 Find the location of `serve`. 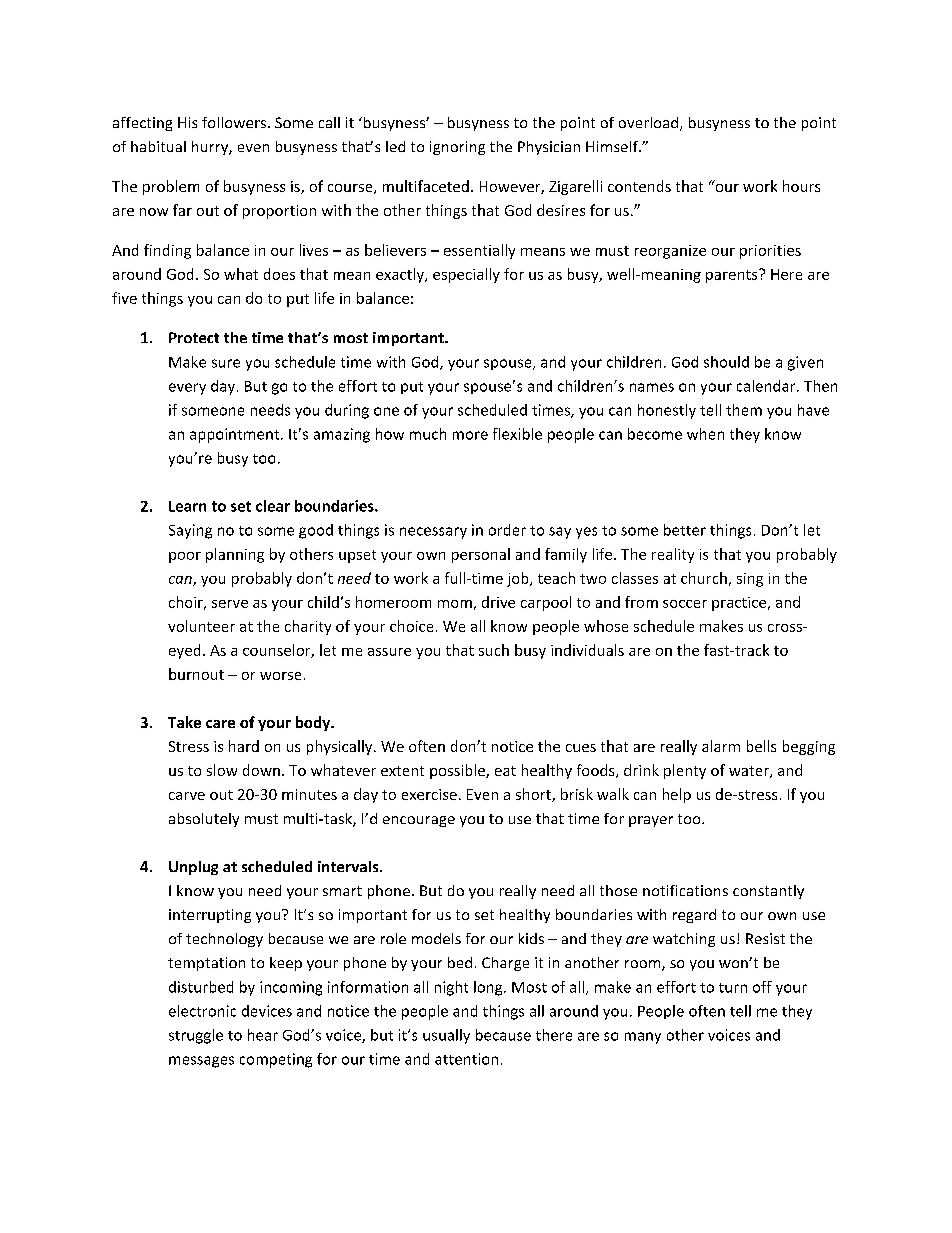

serve is located at coordinates (230, 604).
